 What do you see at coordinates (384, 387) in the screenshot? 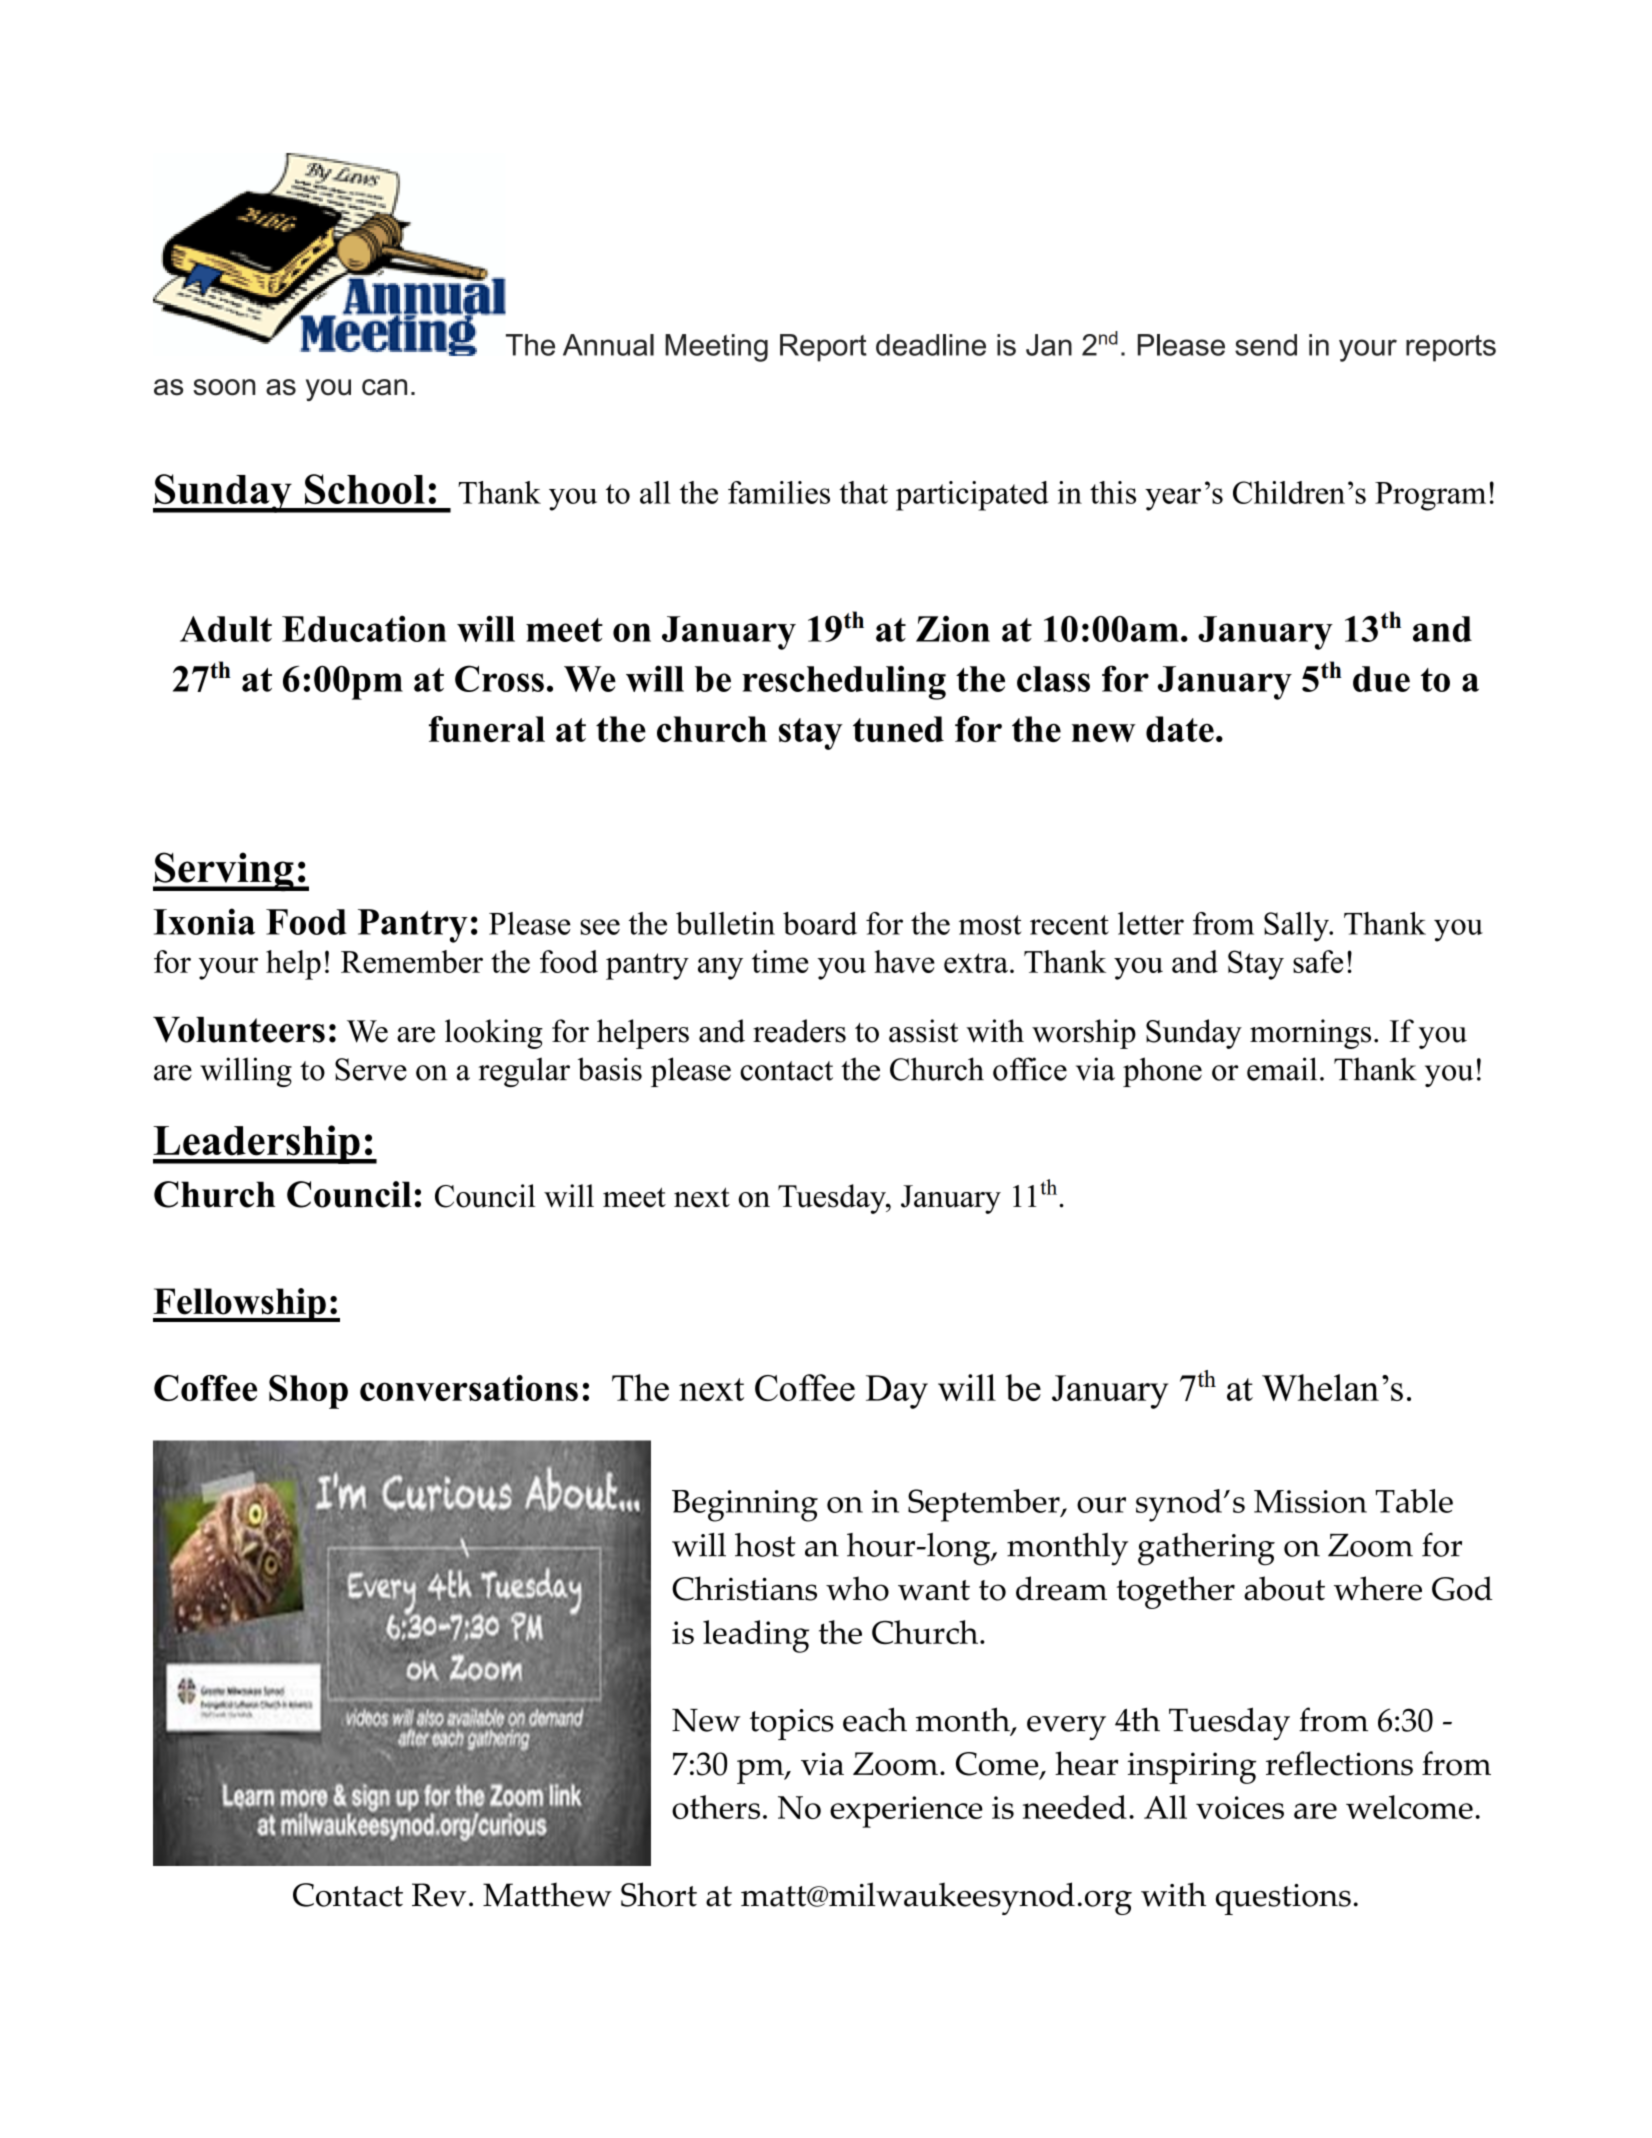
I see `can` at bounding box center [384, 387].
